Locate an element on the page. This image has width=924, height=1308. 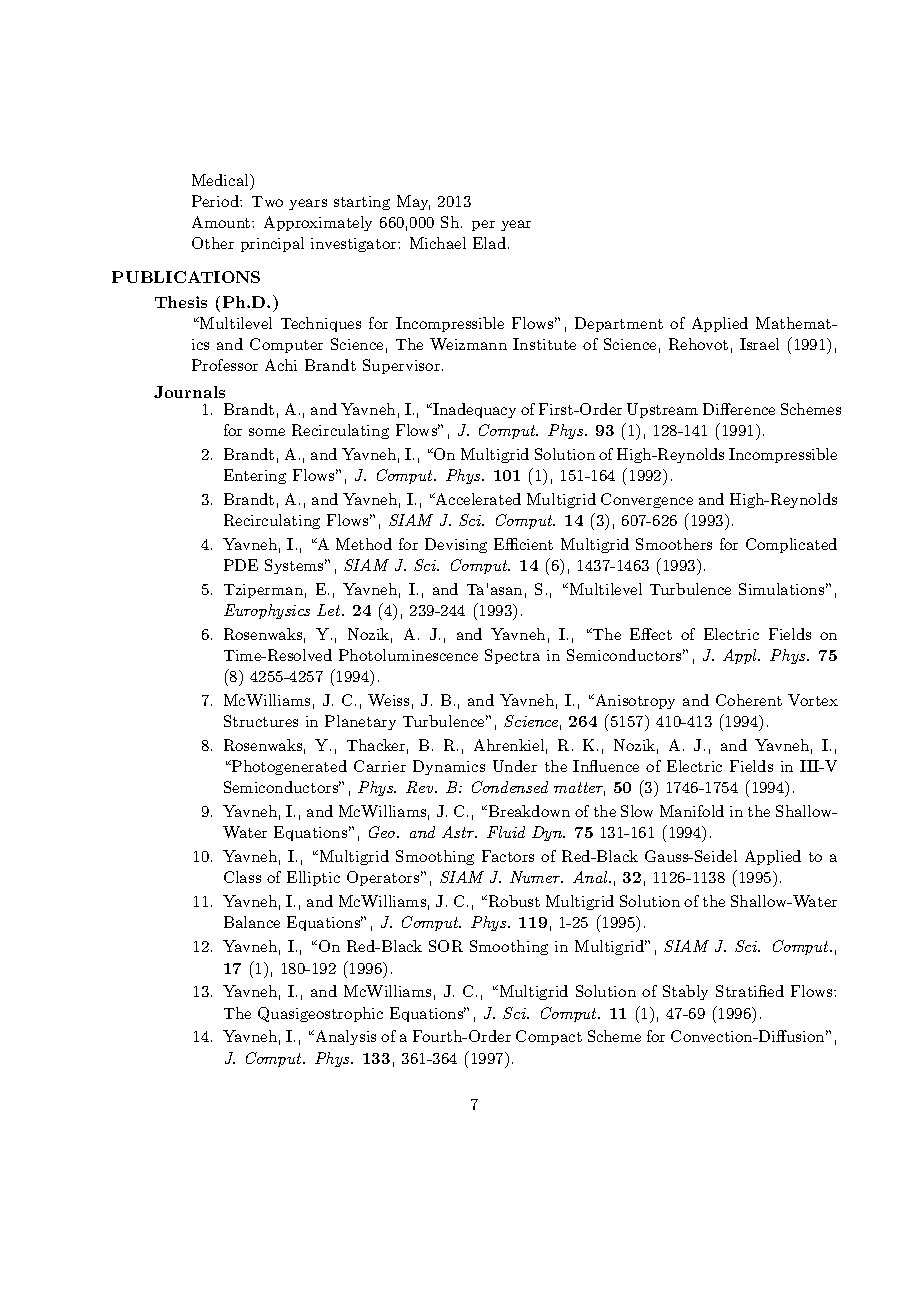
Israel is located at coordinates (759, 344).
